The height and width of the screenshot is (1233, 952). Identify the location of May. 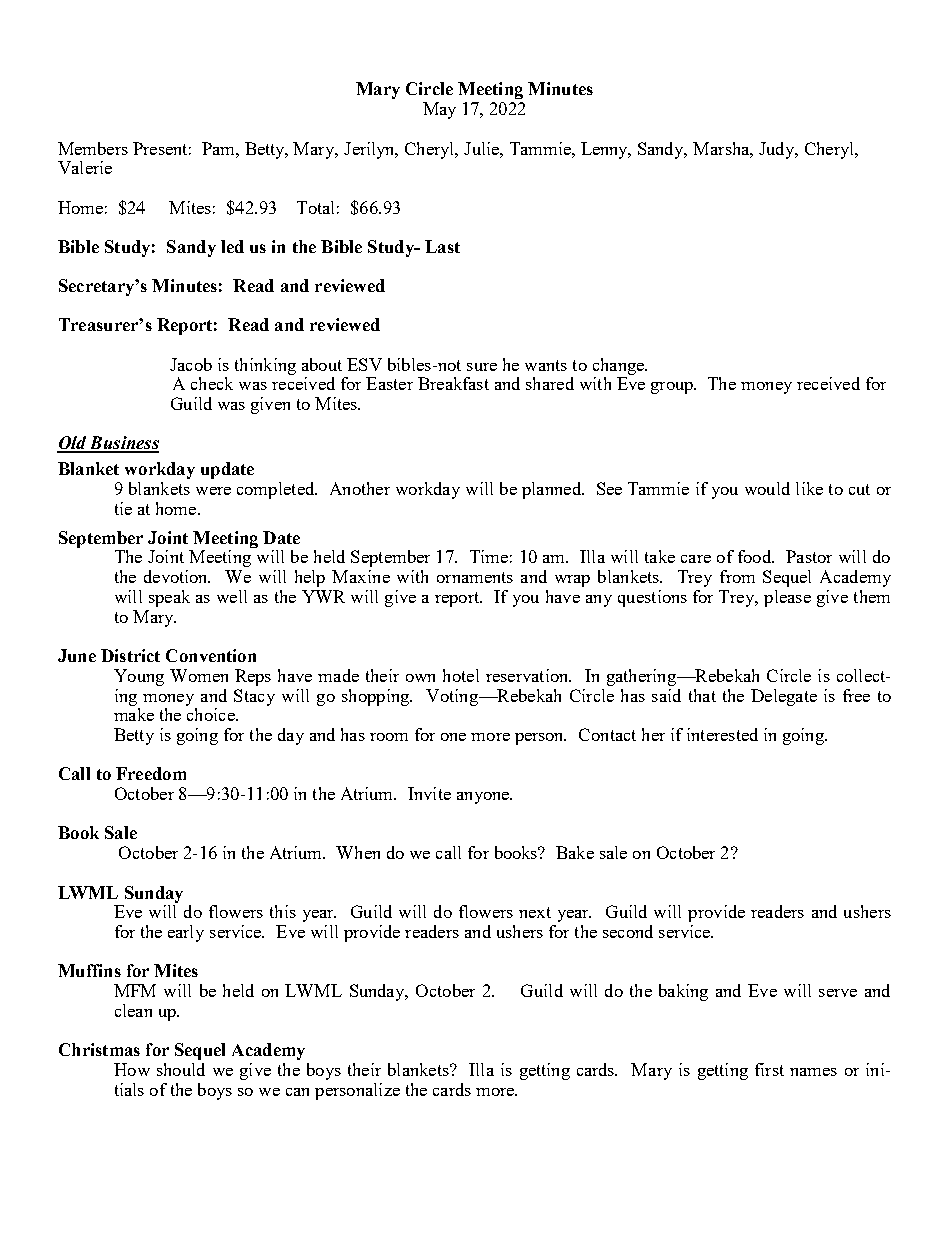
(439, 110).
